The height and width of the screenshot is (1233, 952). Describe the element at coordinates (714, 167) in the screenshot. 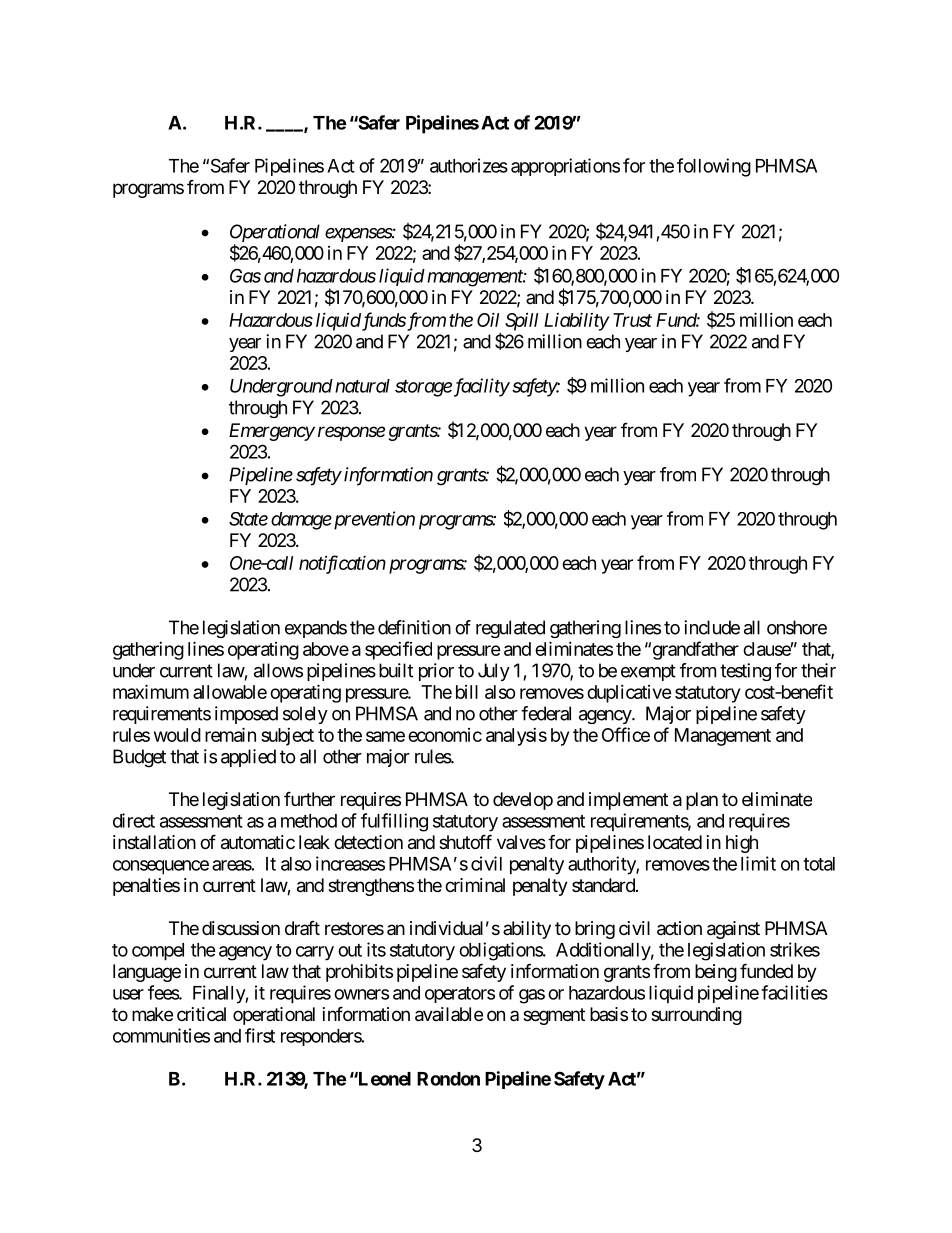

I see `following` at that location.
